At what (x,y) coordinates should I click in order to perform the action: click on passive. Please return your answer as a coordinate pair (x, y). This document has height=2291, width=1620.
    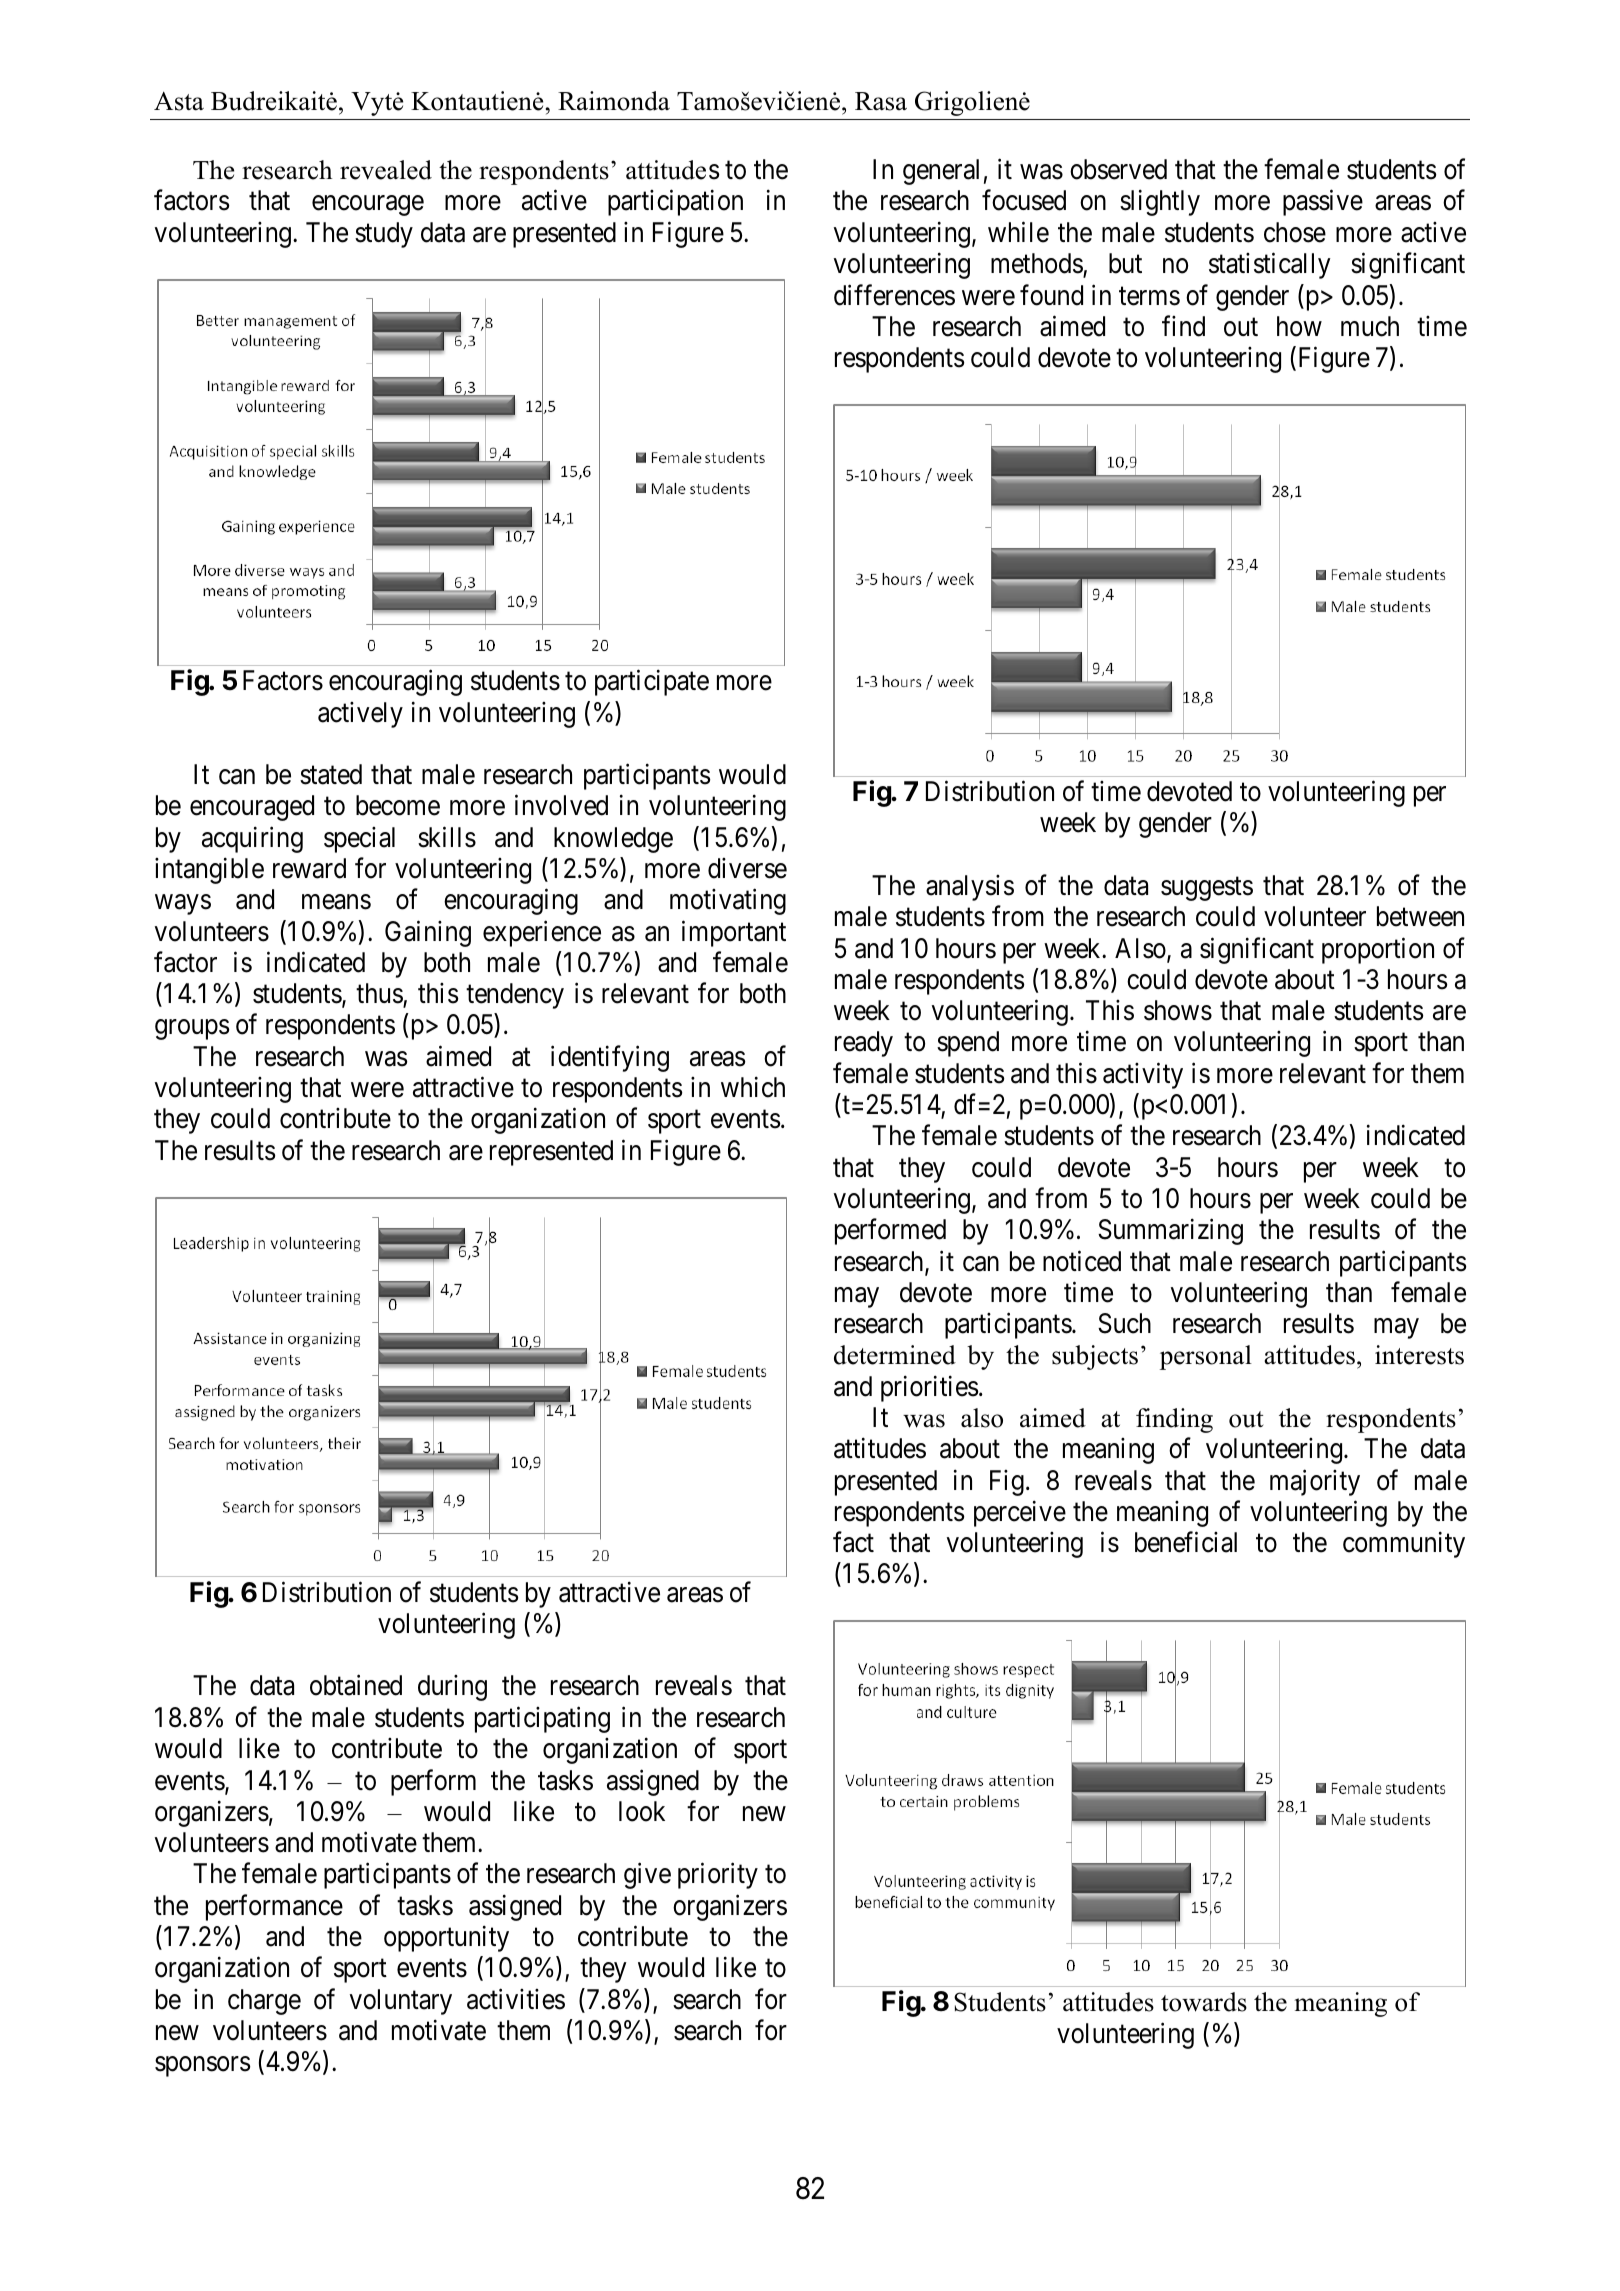
    Looking at the image, I should click on (1323, 203).
